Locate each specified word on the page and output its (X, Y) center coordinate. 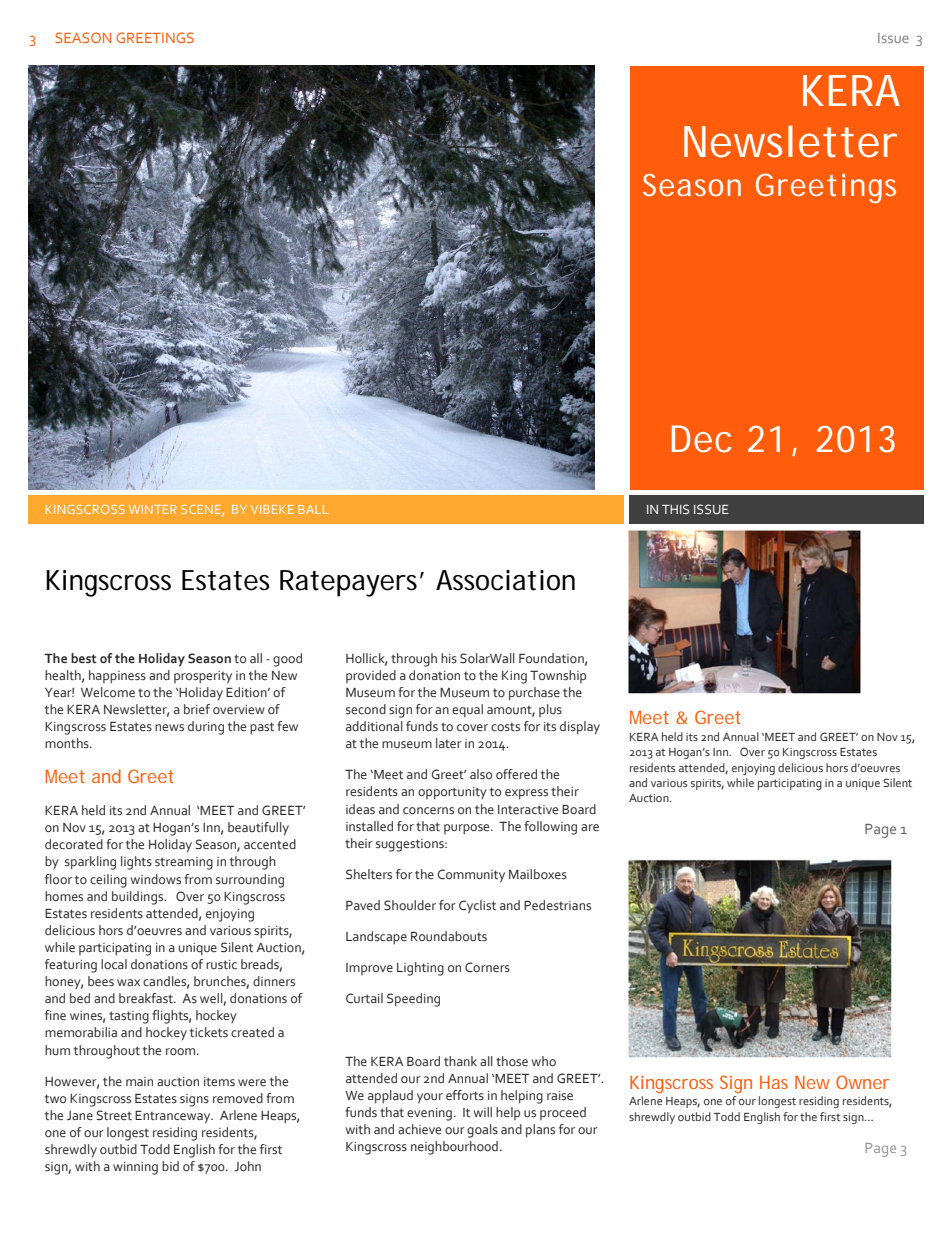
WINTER (153, 509)
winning (135, 1168)
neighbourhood (456, 1148)
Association (505, 580)
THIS (675, 509)
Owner (862, 1082)
